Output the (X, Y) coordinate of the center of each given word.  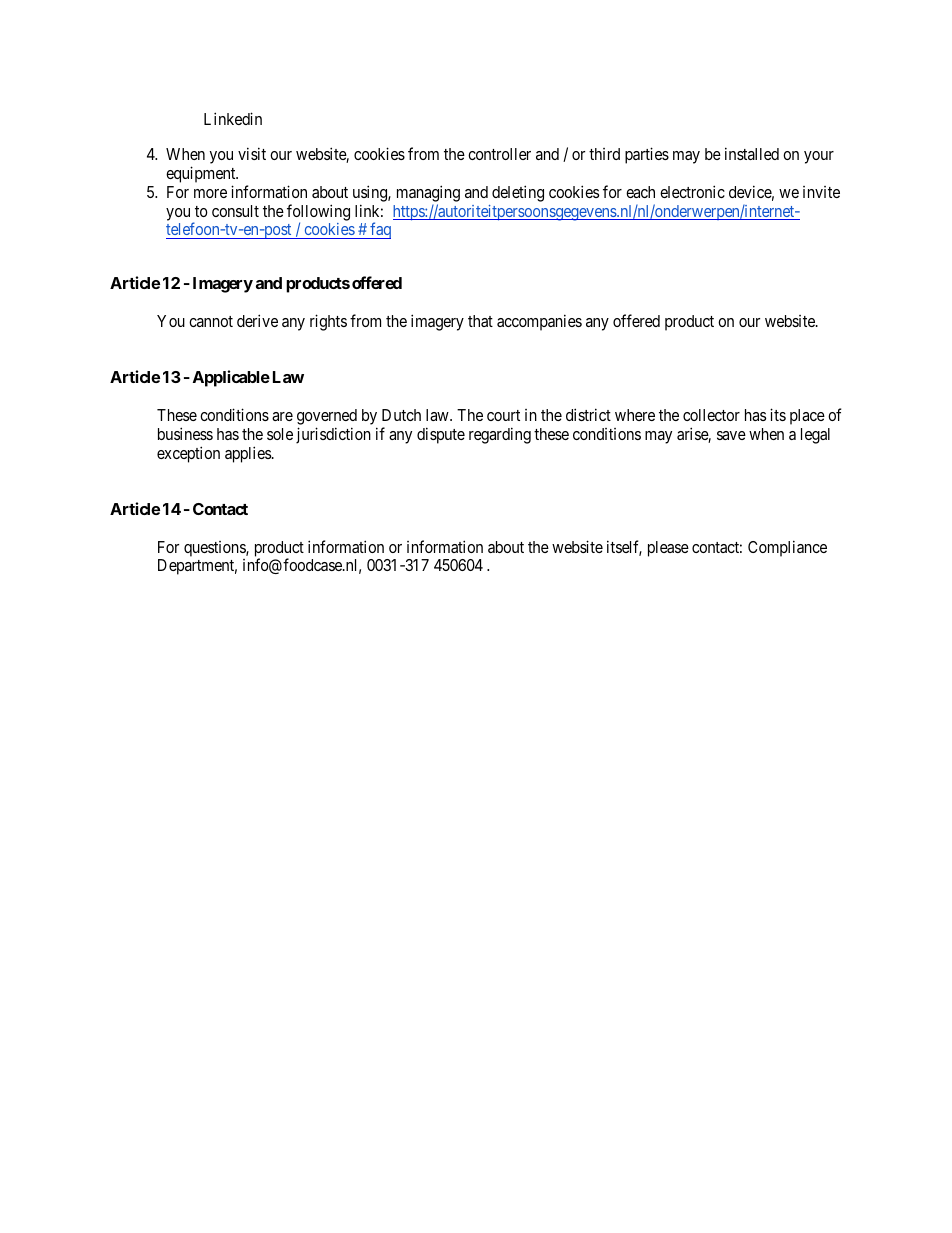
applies (249, 454)
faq (379, 230)
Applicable (231, 378)
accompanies (539, 322)
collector (711, 415)
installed (752, 153)
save (731, 435)
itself (624, 548)
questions (215, 549)
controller (499, 154)
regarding (500, 435)
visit (252, 153)
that (480, 321)
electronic (692, 191)
